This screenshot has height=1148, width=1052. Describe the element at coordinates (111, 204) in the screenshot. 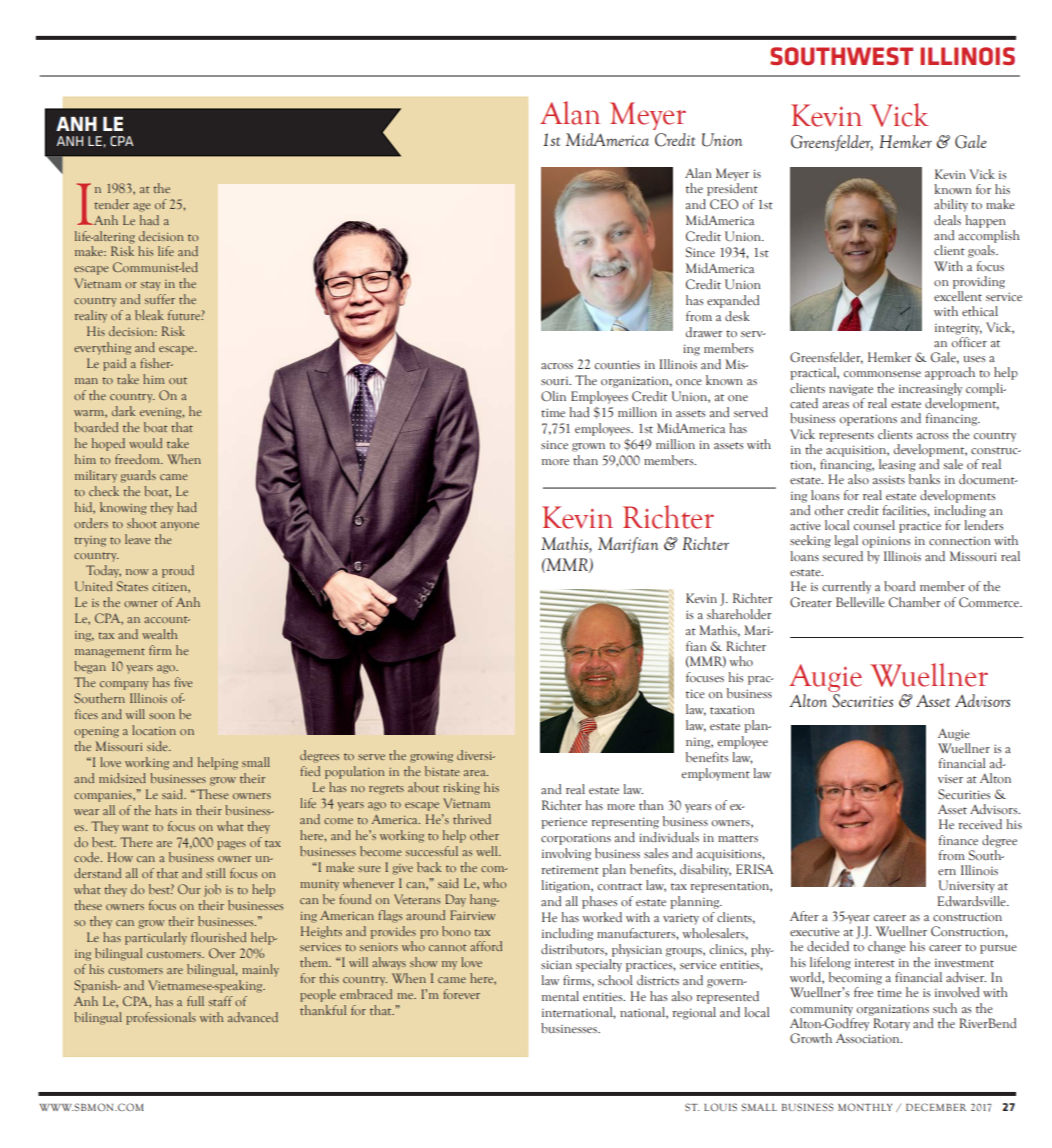

I see `tender` at that location.
